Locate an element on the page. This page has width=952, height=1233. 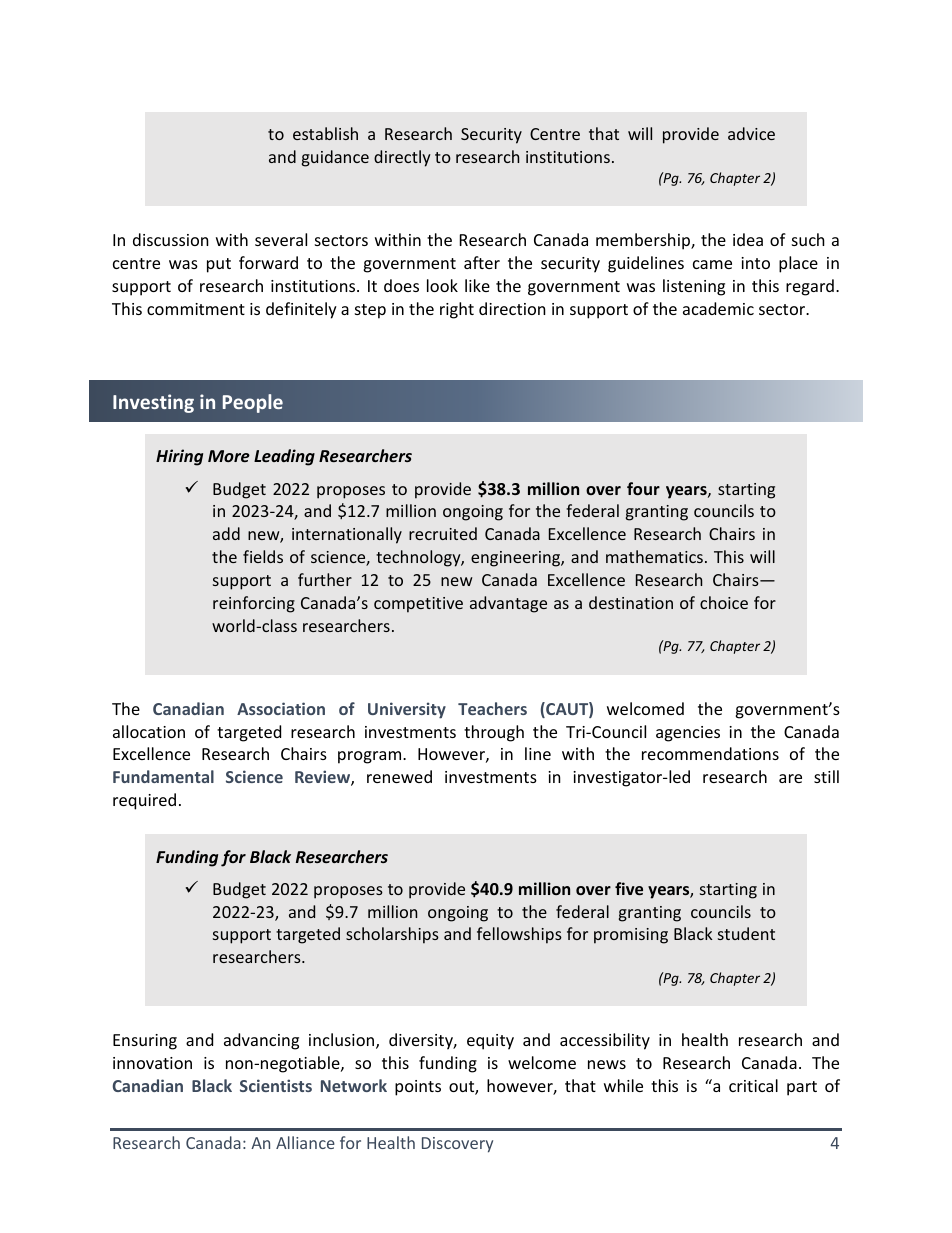
scholarships is located at coordinates (392, 935).
